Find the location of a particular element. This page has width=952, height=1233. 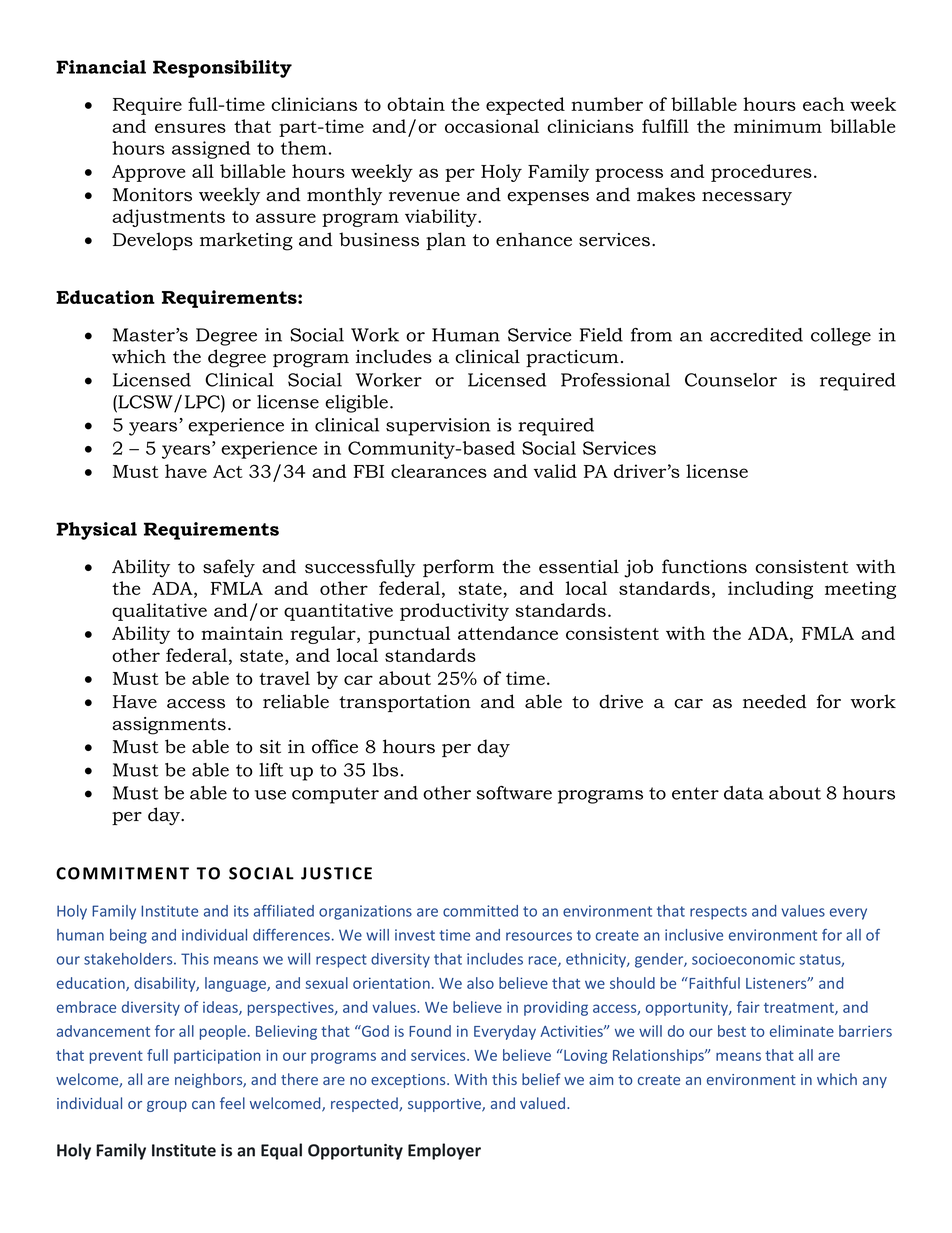

Develops is located at coordinates (153, 241).
